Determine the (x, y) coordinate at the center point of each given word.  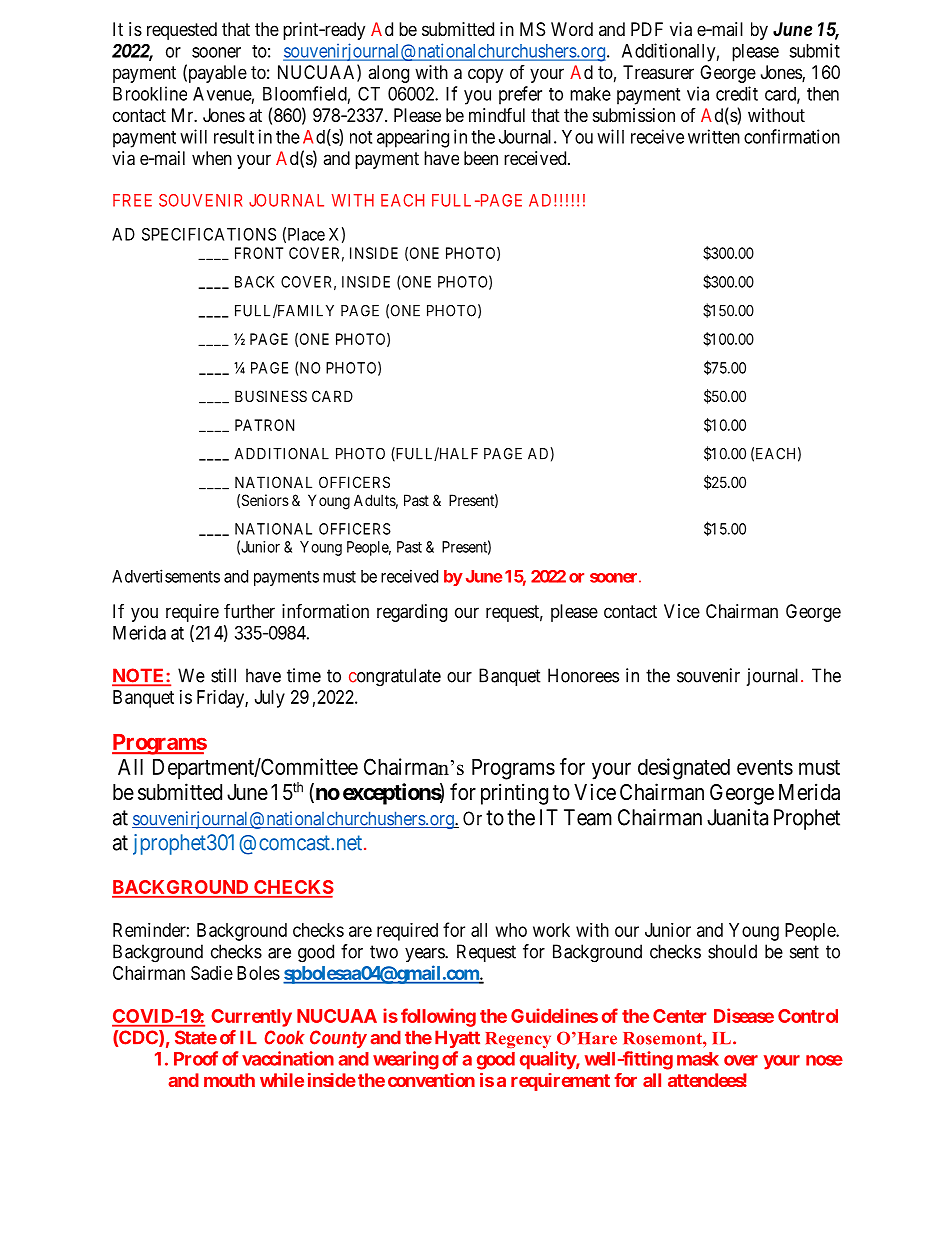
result (234, 137)
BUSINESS (271, 396)
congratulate (395, 677)
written (714, 136)
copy (485, 75)
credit (737, 93)
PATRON (264, 425)
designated (684, 769)
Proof (196, 1058)
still (223, 675)
